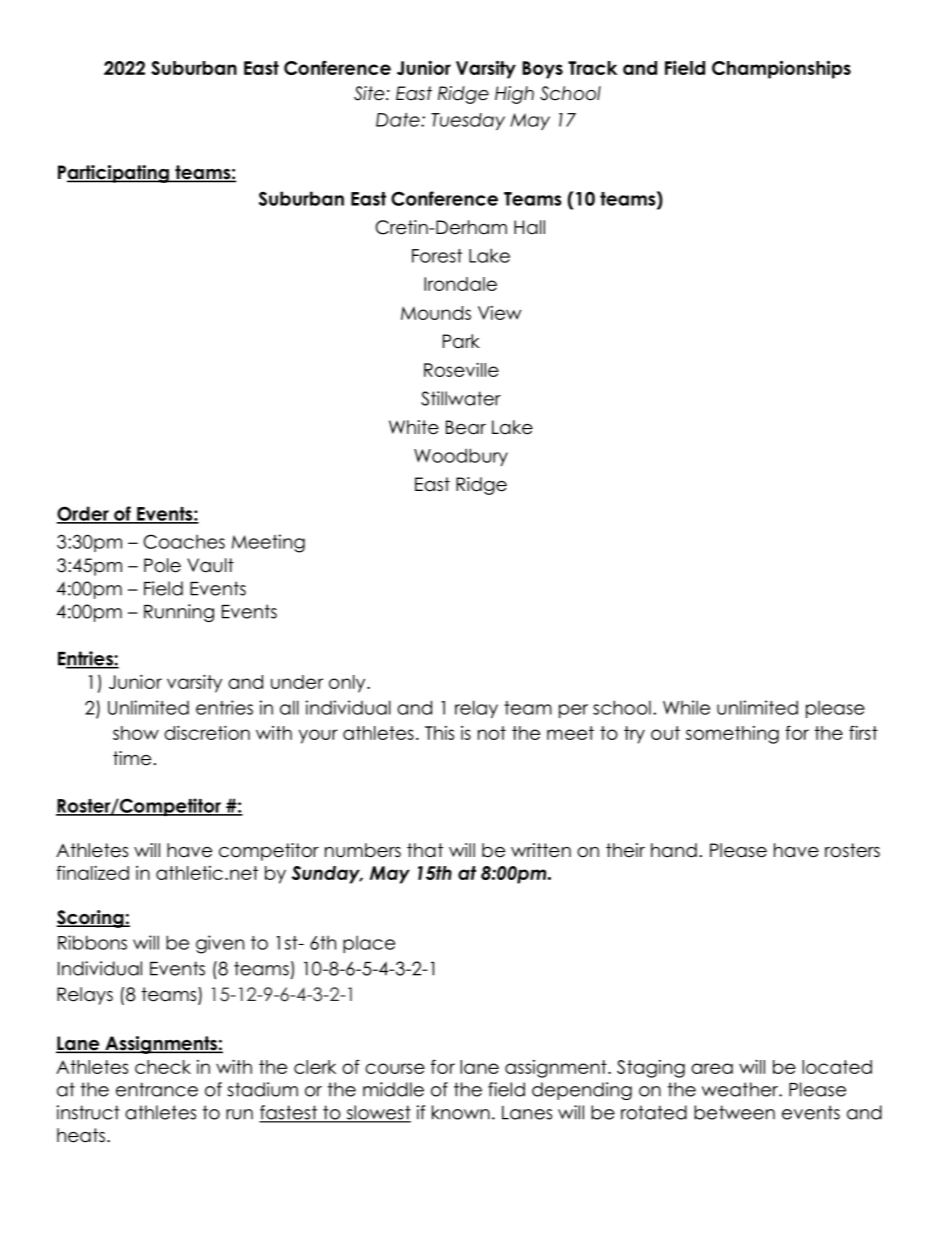 Image resolution: width=952 pixels, height=1233 pixels. What do you see at coordinates (348, 684) in the image?
I see `only` at bounding box center [348, 684].
